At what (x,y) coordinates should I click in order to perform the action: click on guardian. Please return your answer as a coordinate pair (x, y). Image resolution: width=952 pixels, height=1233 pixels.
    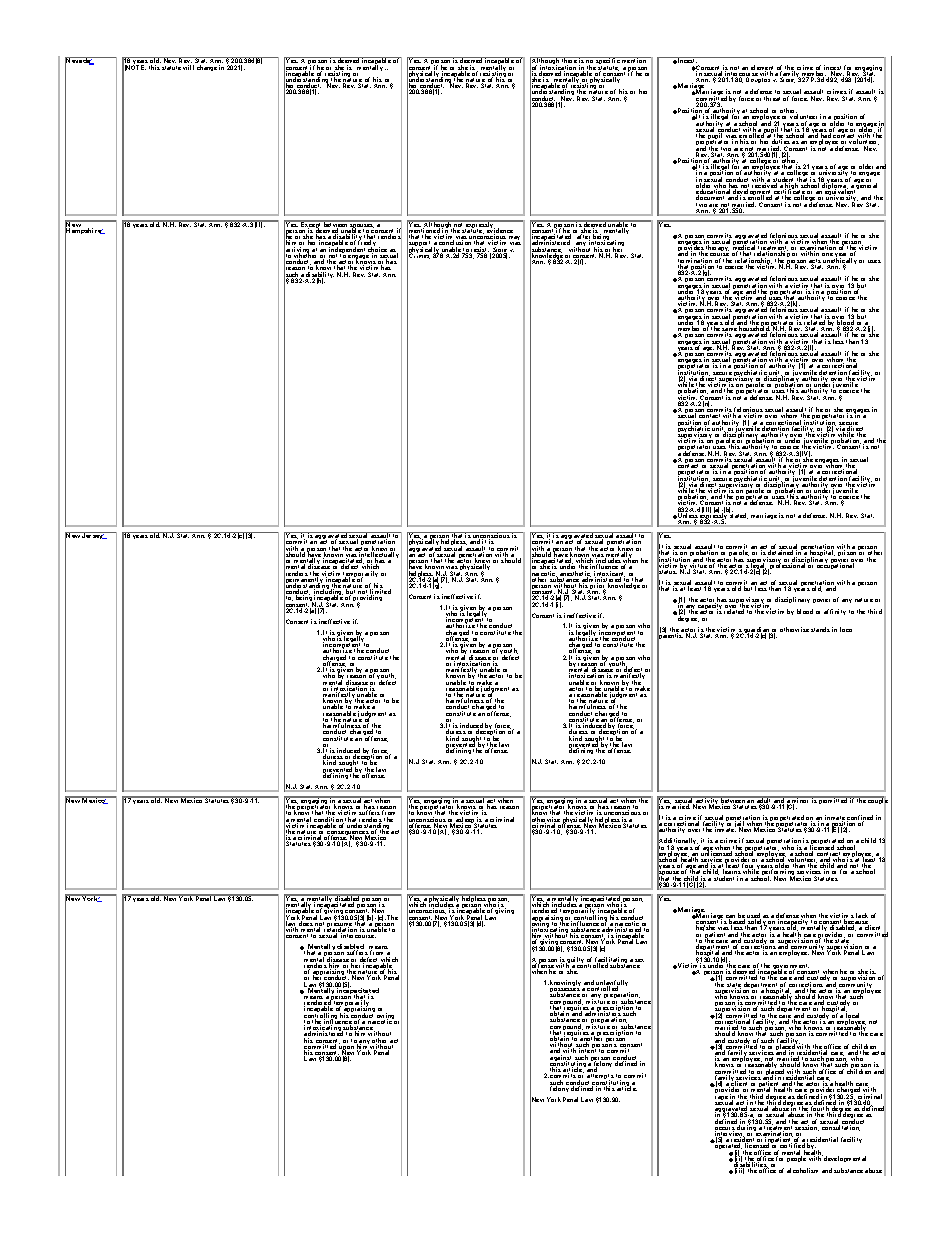
    Looking at the image, I should click on (756, 631).
